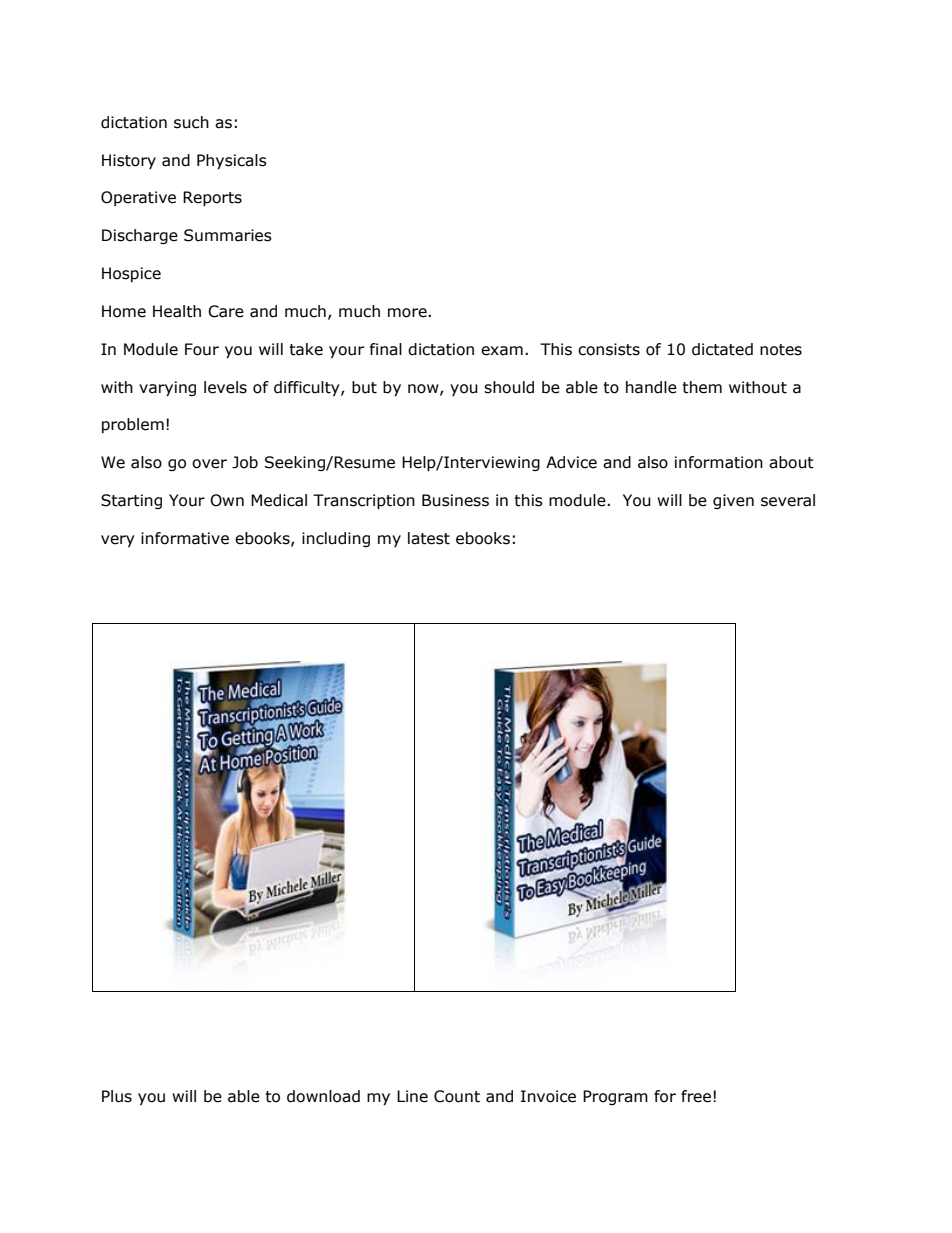 The height and width of the screenshot is (1233, 952). What do you see at coordinates (733, 501) in the screenshot?
I see `given` at bounding box center [733, 501].
